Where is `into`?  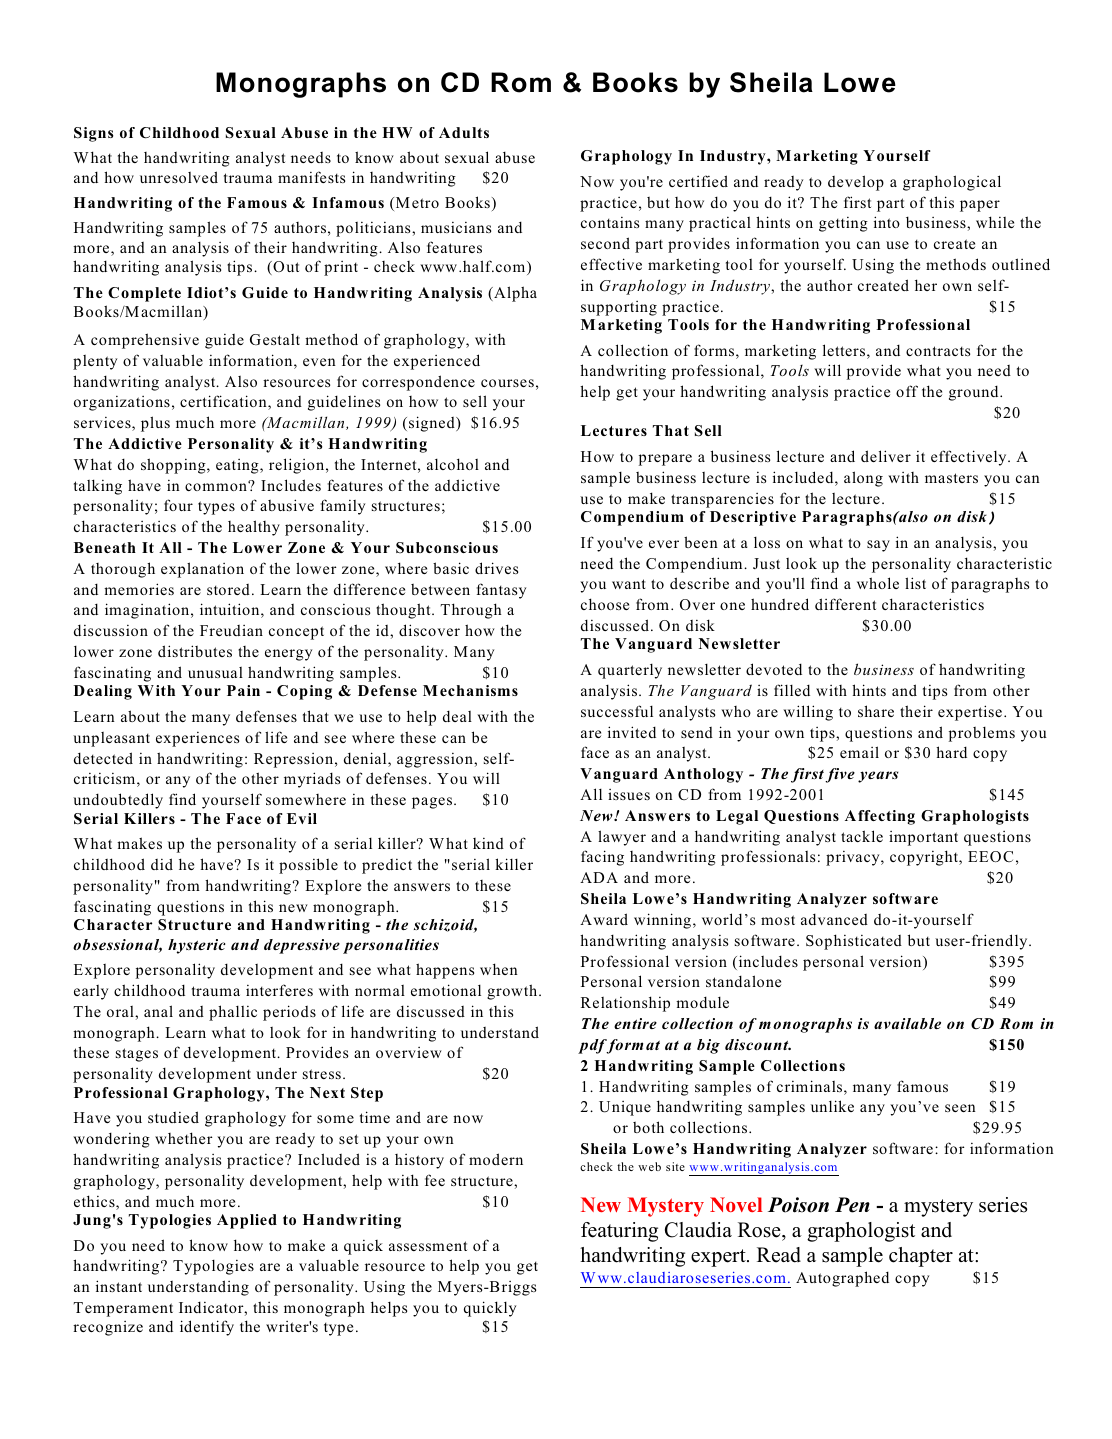 into is located at coordinates (887, 222).
